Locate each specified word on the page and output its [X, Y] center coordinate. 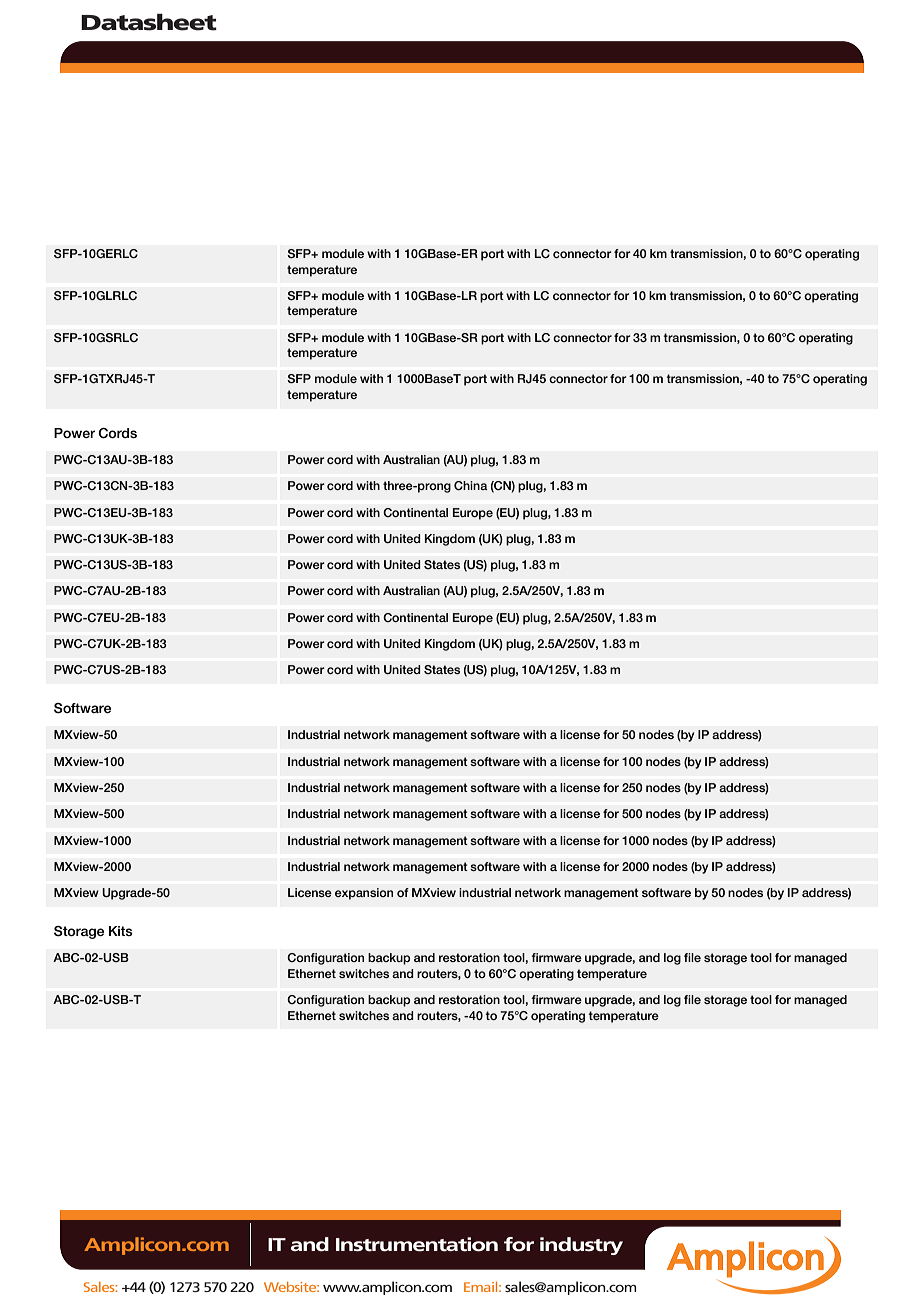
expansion [364, 894]
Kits [121, 931]
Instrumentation [417, 1244]
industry [581, 1246]
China [471, 485]
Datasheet [149, 22]
